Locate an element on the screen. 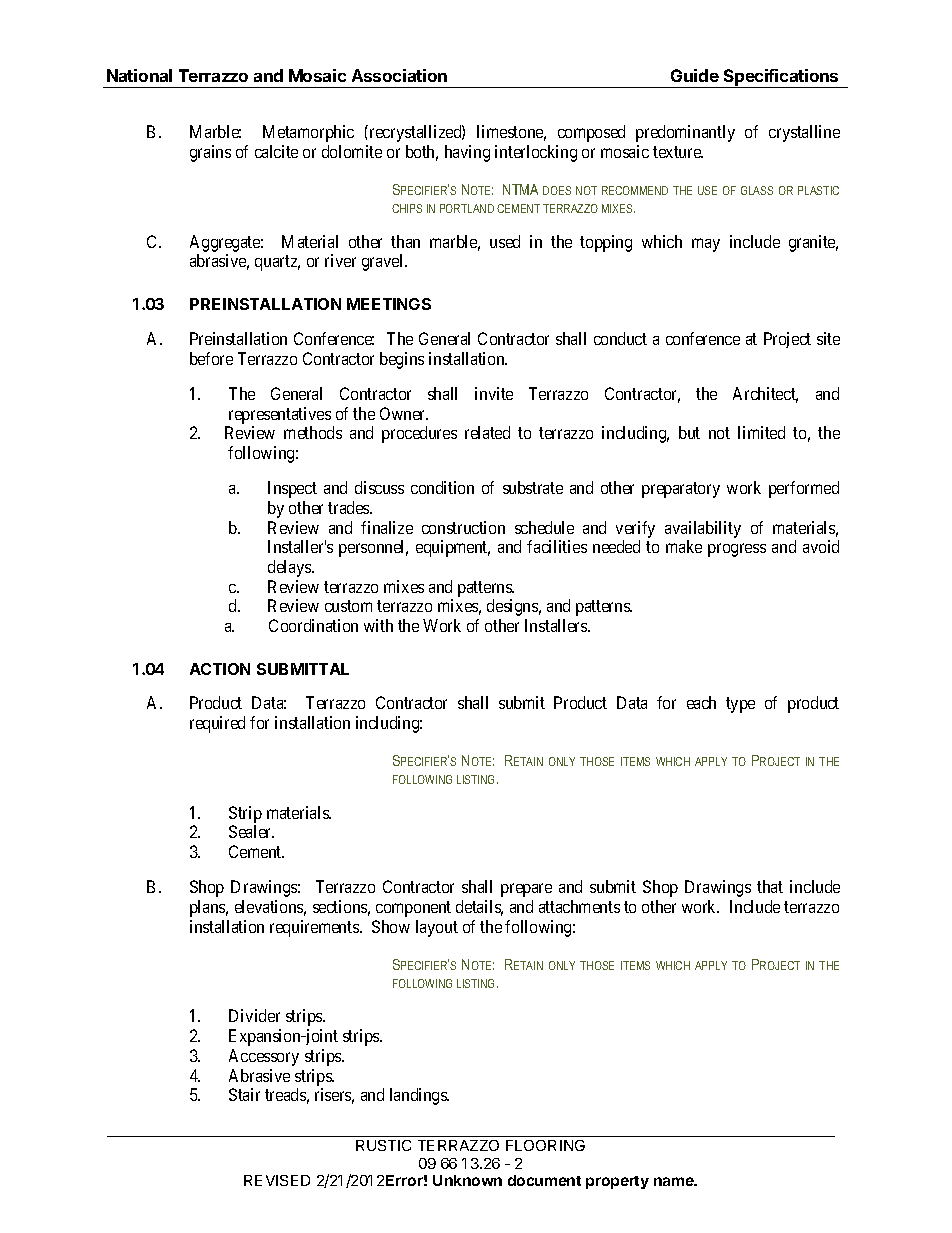  having is located at coordinates (467, 153).
